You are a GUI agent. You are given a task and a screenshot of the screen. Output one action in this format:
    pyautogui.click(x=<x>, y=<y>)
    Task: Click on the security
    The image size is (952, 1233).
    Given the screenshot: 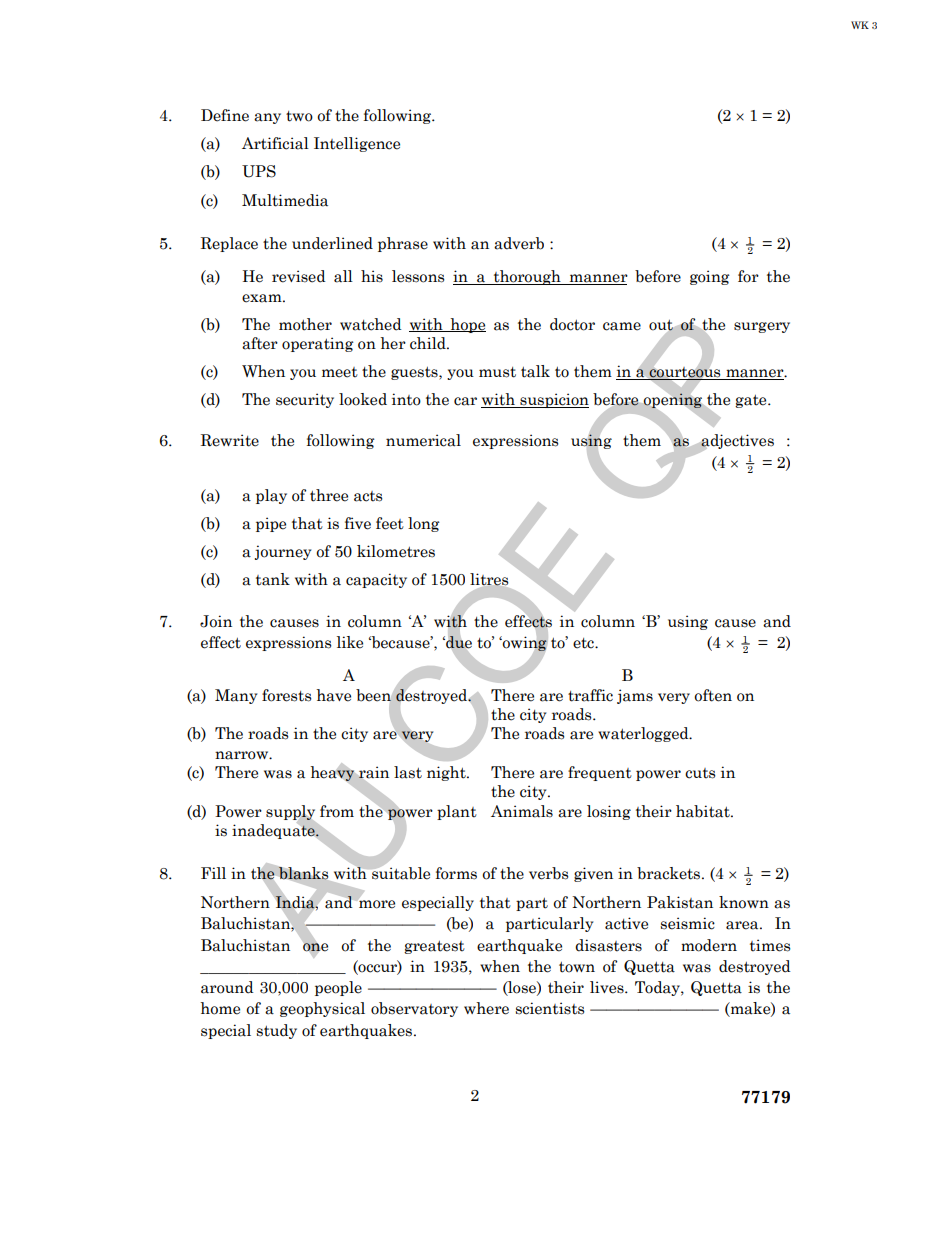 What is the action you would take?
    pyautogui.click(x=305, y=400)
